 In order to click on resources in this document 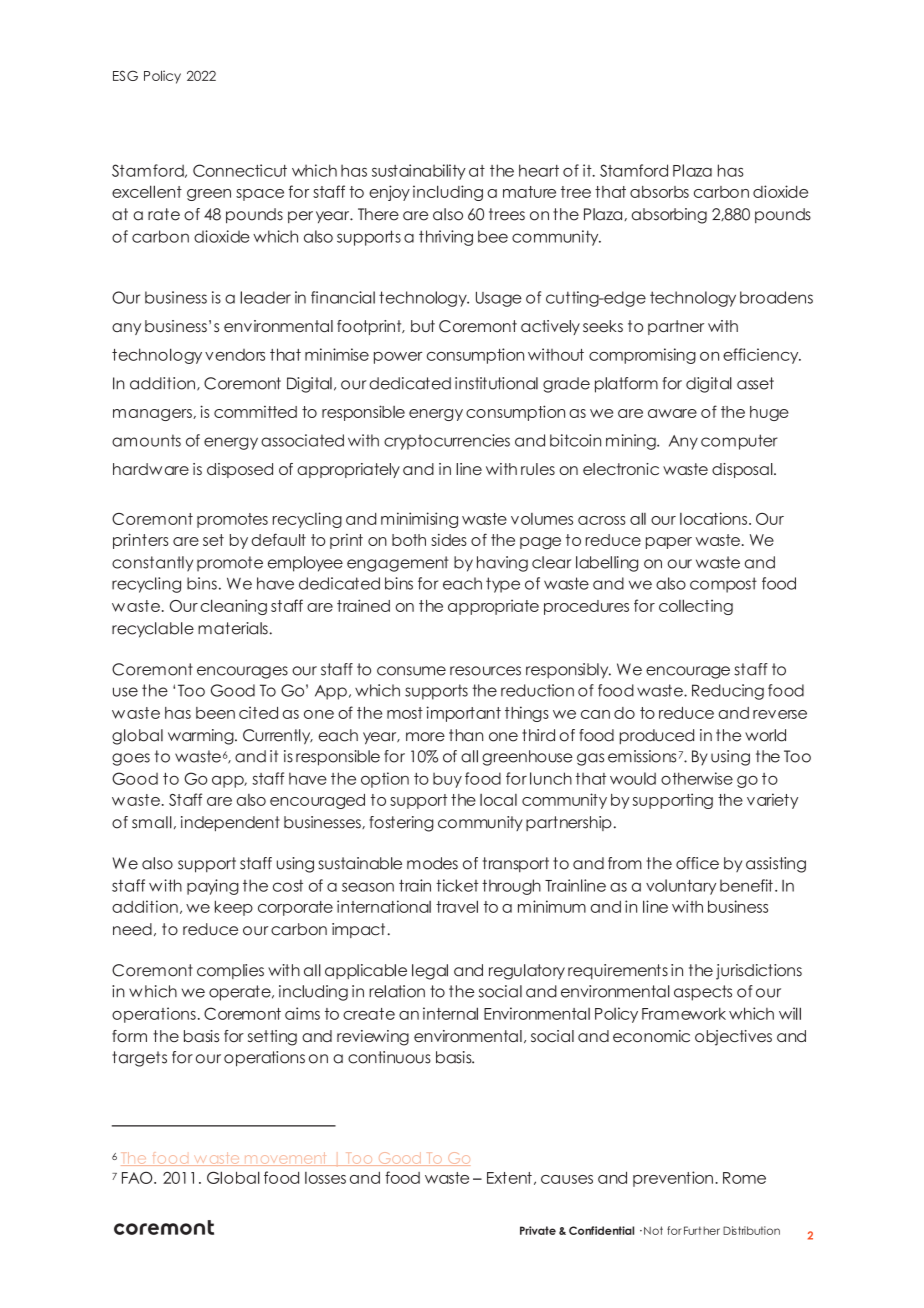, I will do `click(485, 671)`.
